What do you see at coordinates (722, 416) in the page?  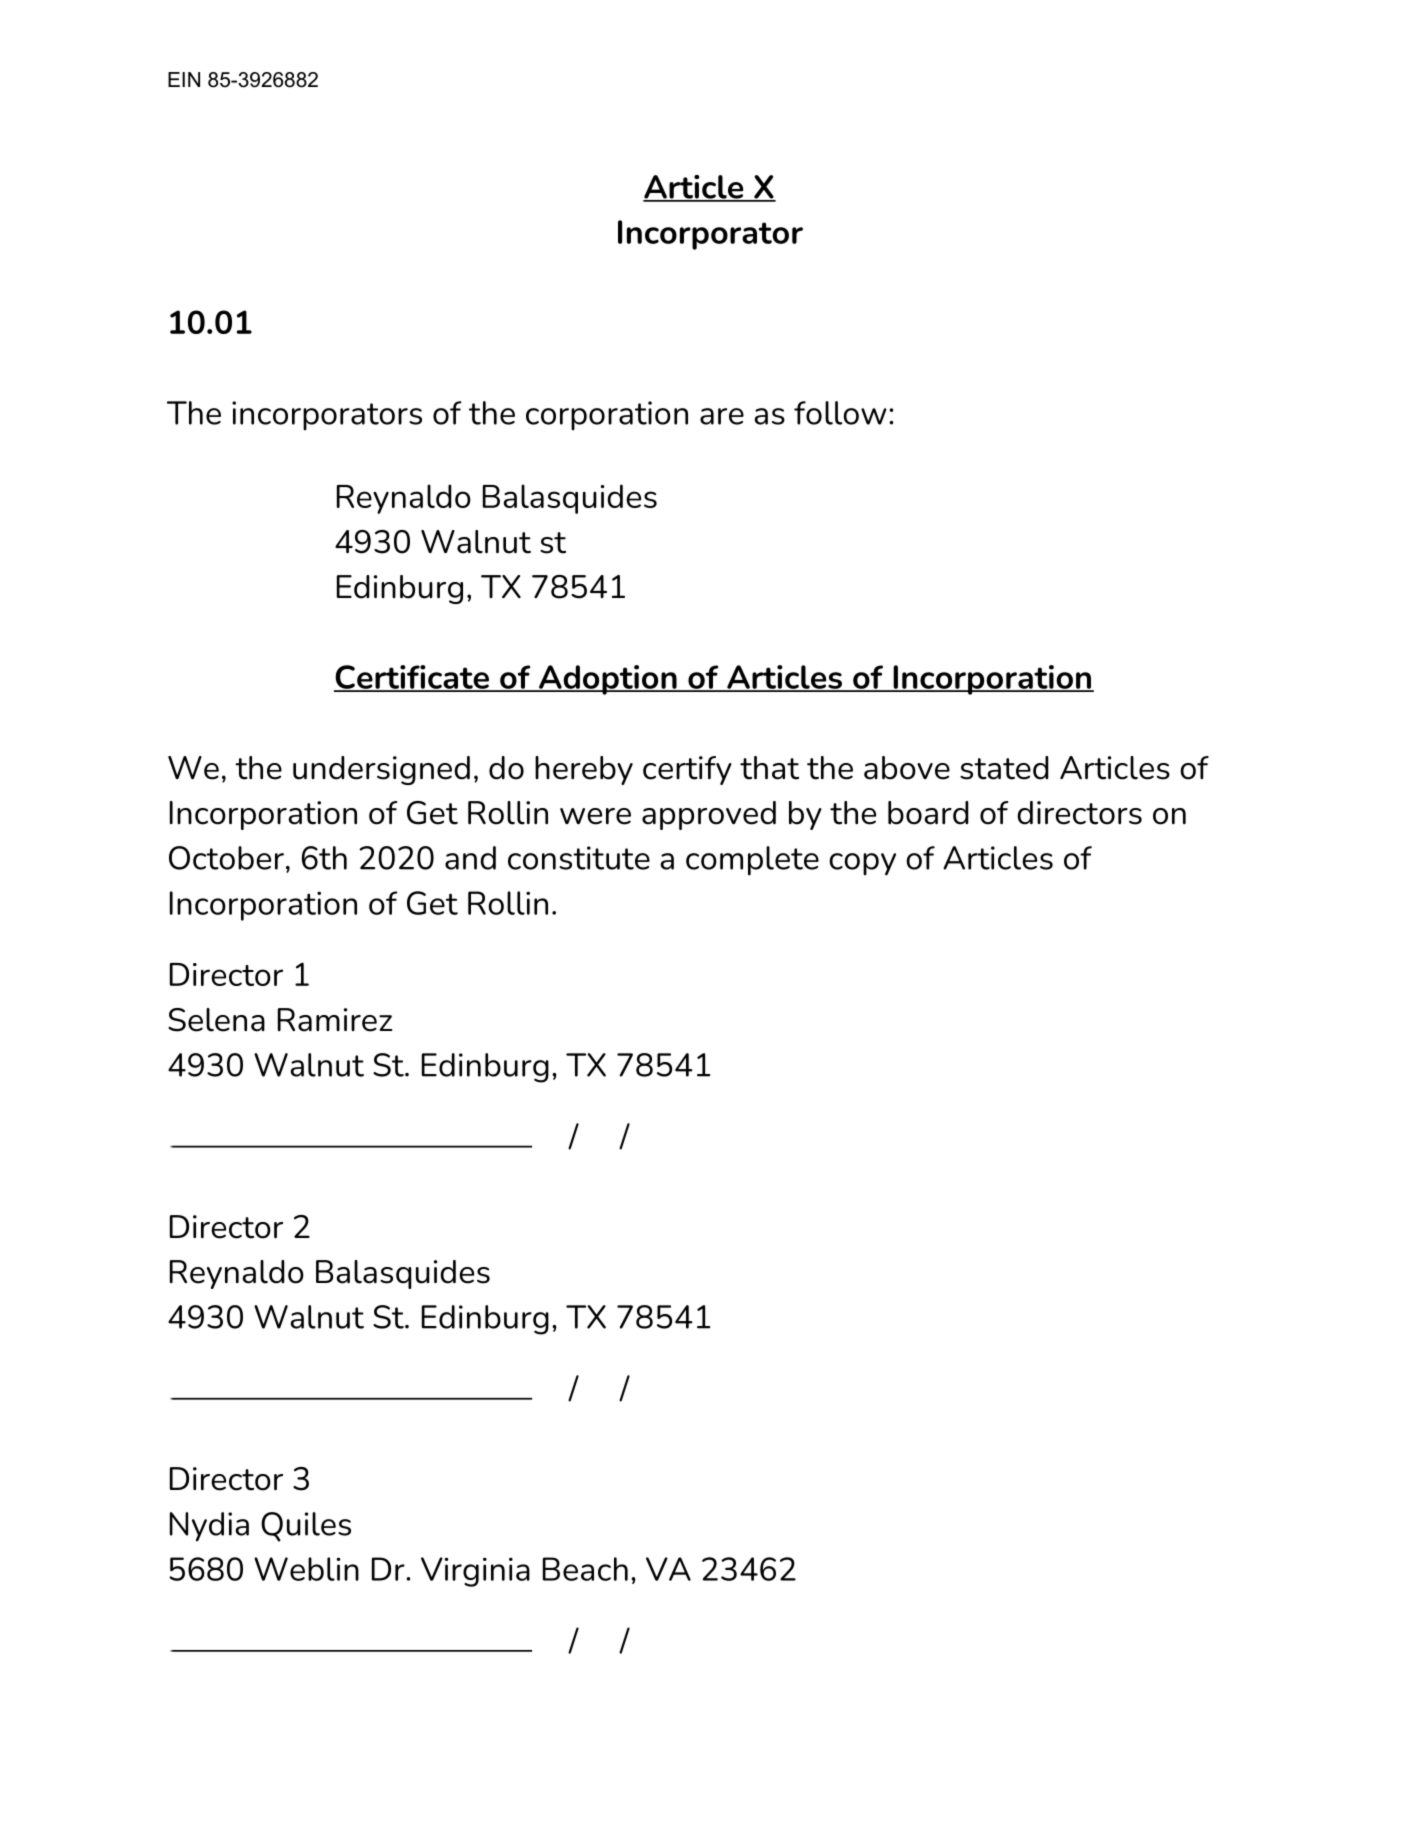 I see `are` at bounding box center [722, 416].
